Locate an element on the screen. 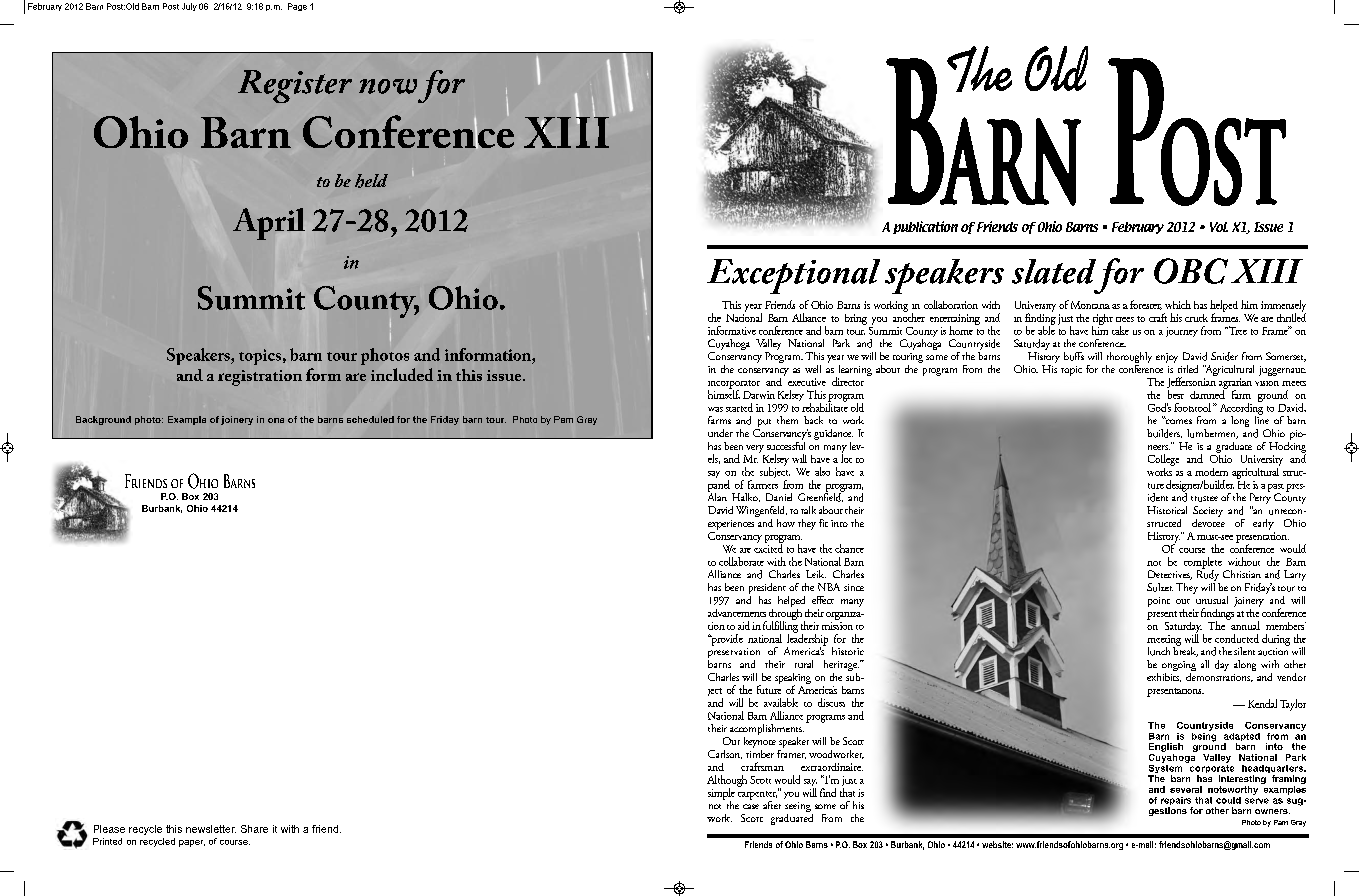  Page is located at coordinates (297, 7).
